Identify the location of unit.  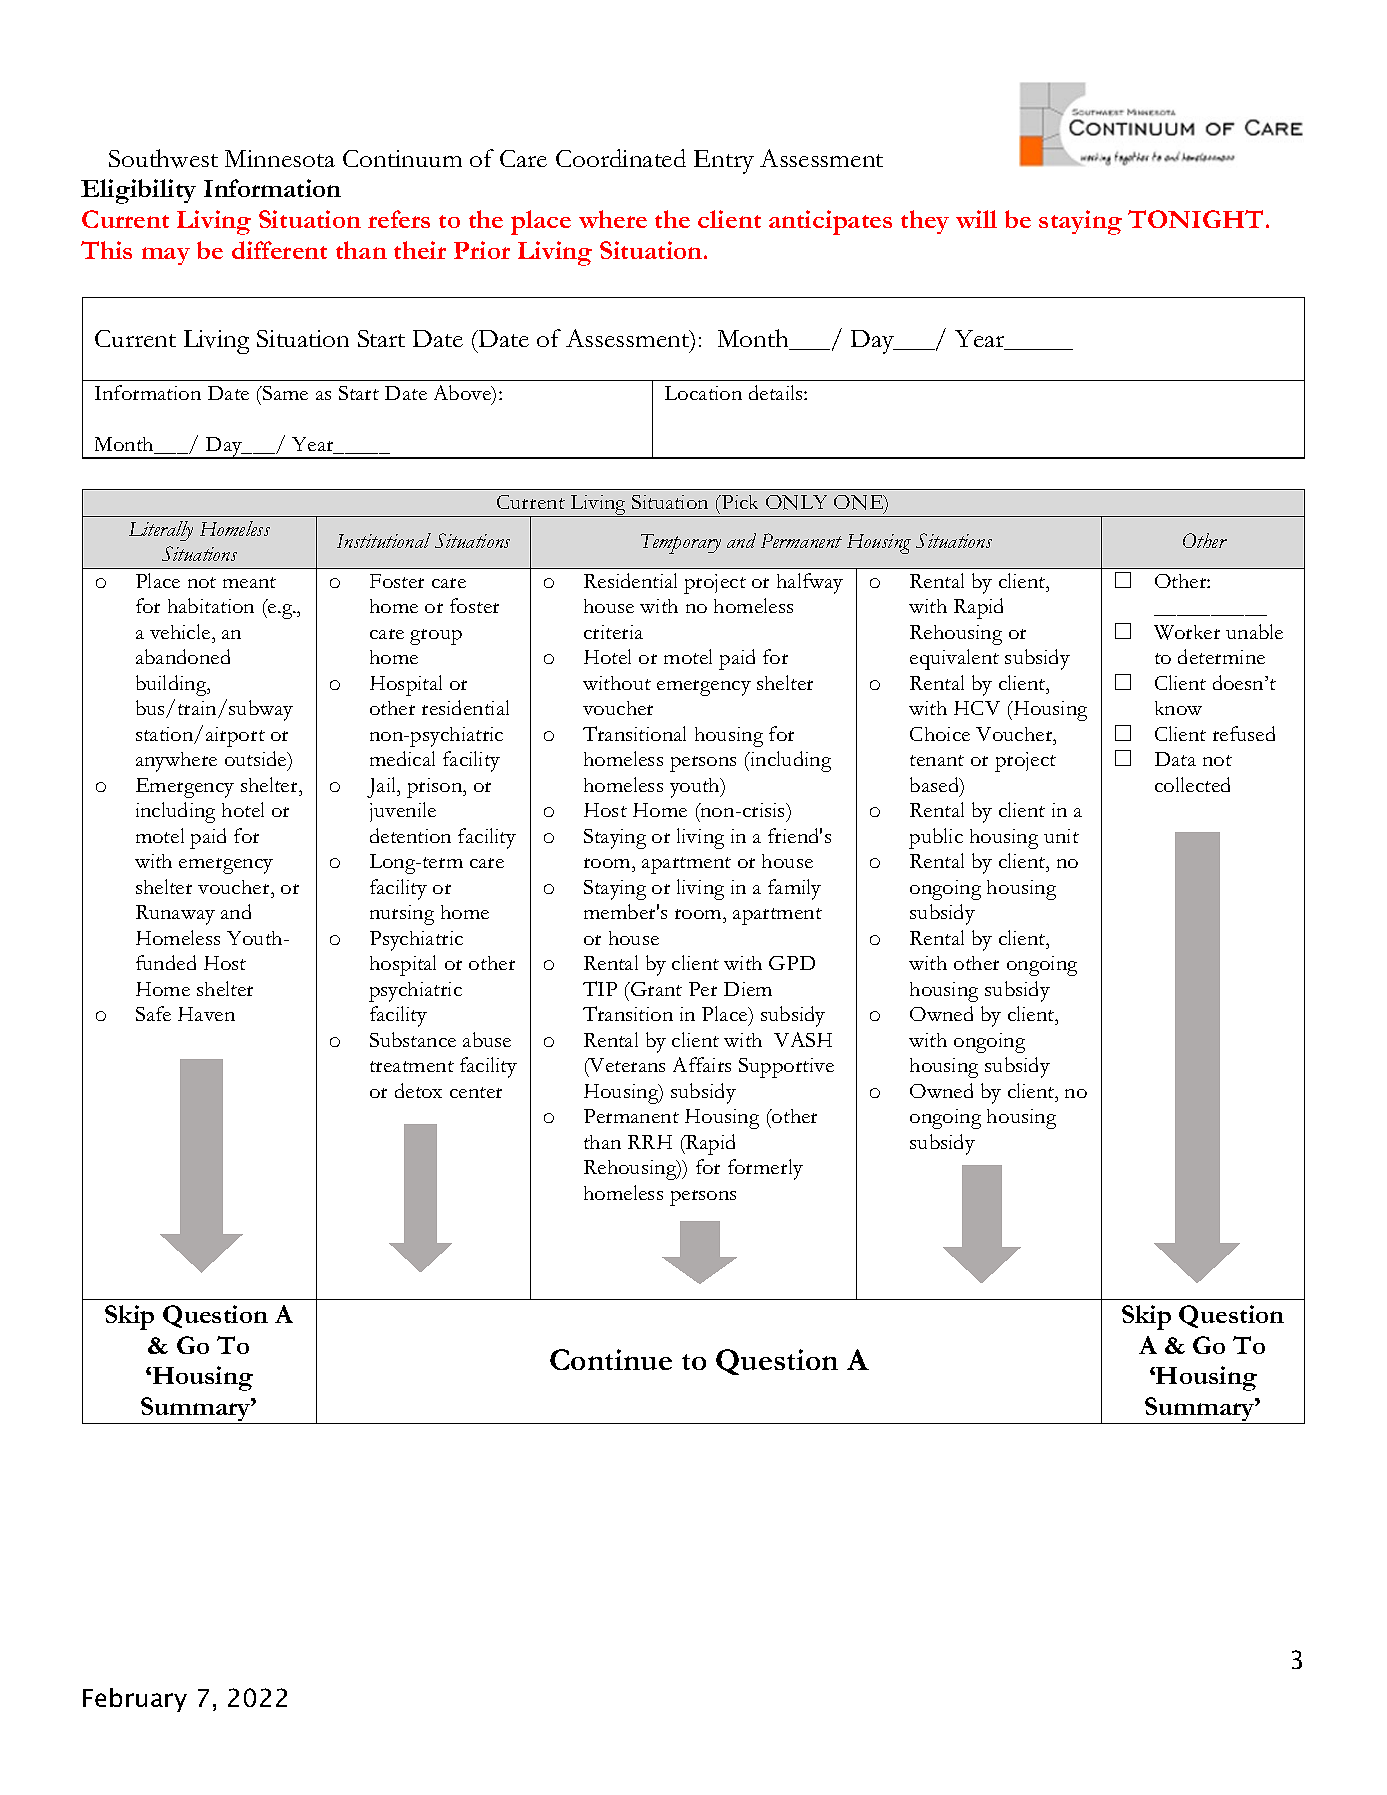
(1061, 836).
